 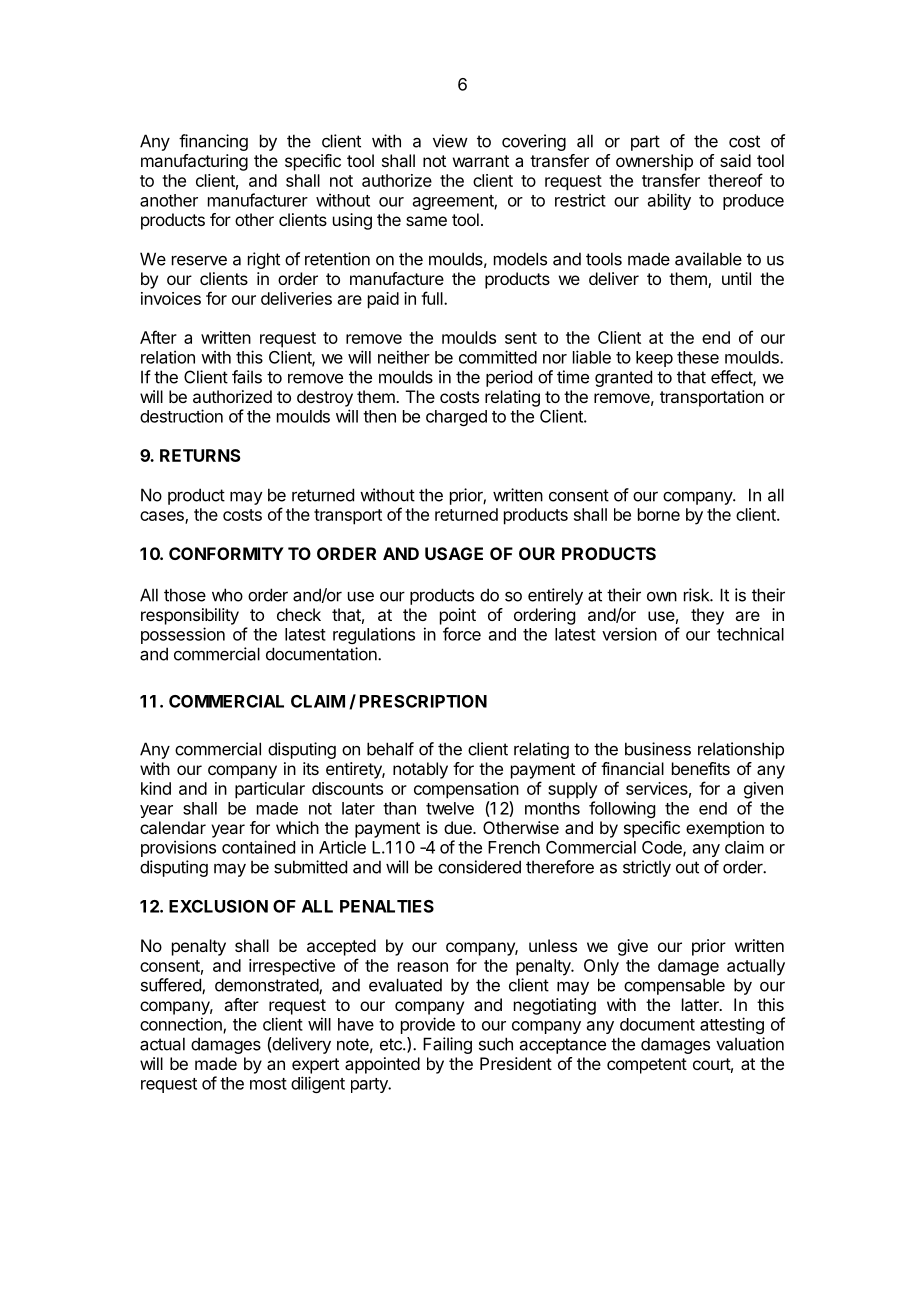 What do you see at coordinates (462, 634) in the page?
I see `force` at bounding box center [462, 634].
